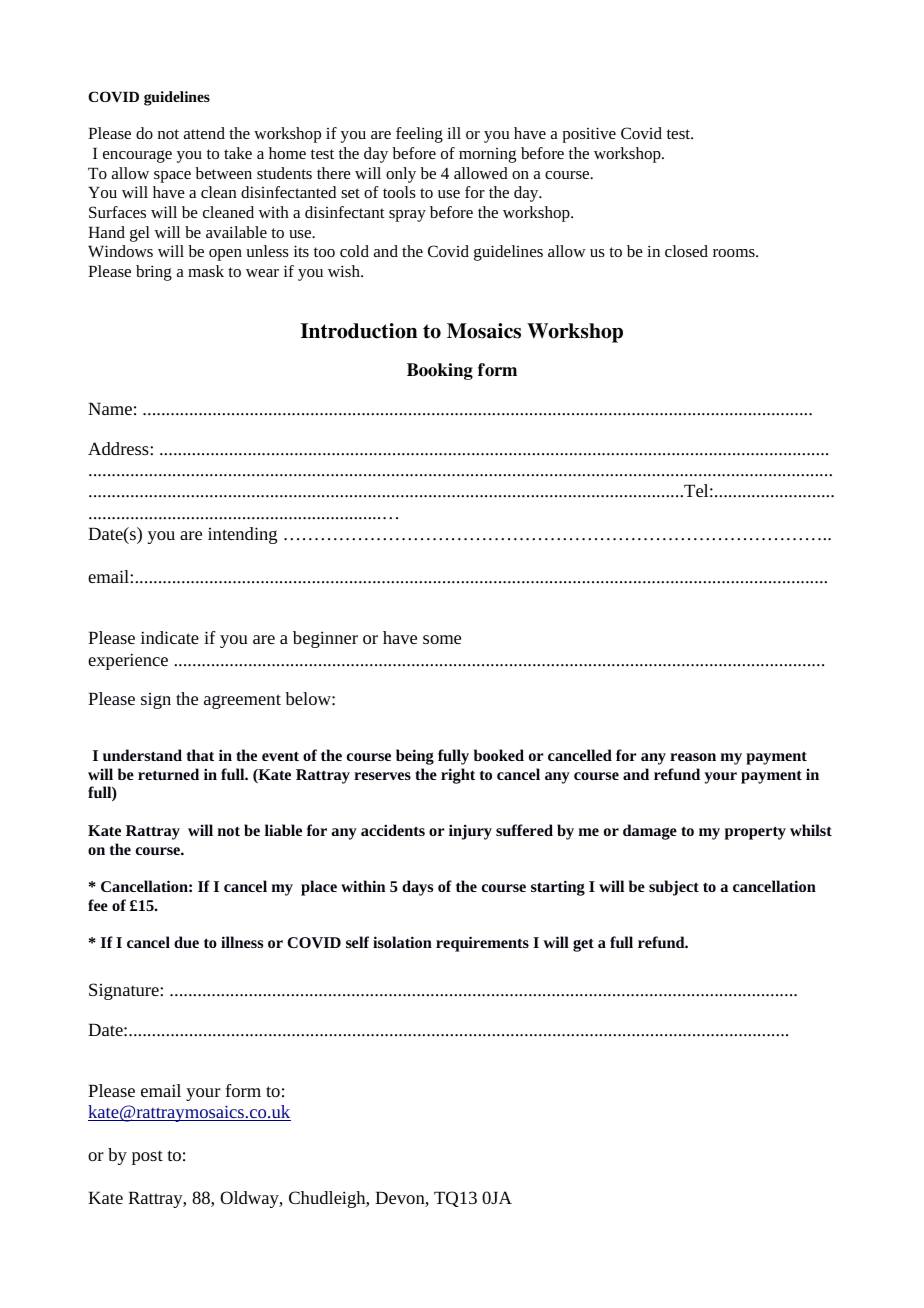  What do you see at coordinates (693, 757) in the screenshot?
I see `reason` at bounding box center [693, 757].
